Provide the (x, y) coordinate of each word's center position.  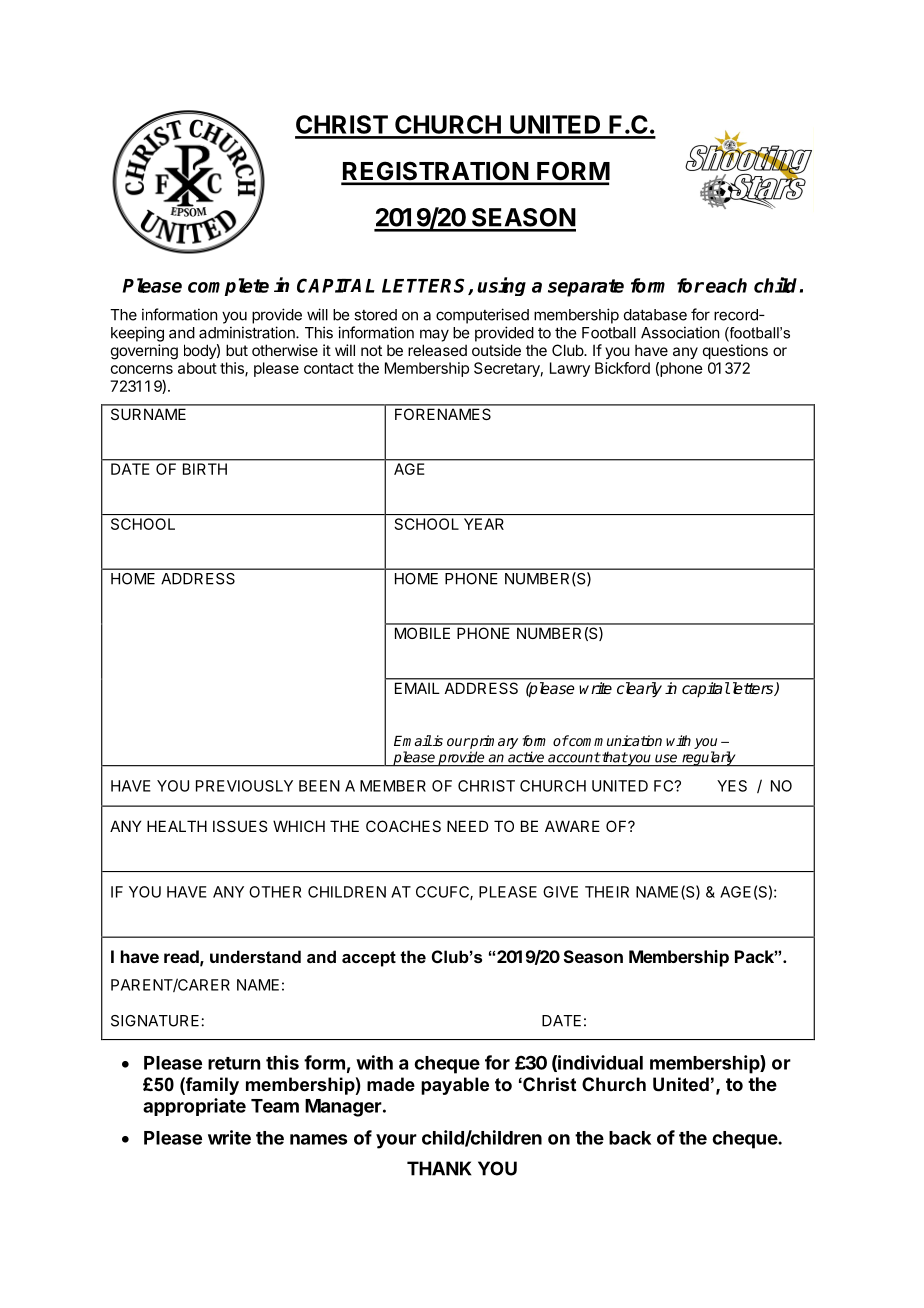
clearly (639, 689)
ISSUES (240, 826)
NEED (468, 826)
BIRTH (205, 469)
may (434, 335)
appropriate (194, 1107)
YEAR (484, 524)
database (655, 315)
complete (228, 287)
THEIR (607, 892)
